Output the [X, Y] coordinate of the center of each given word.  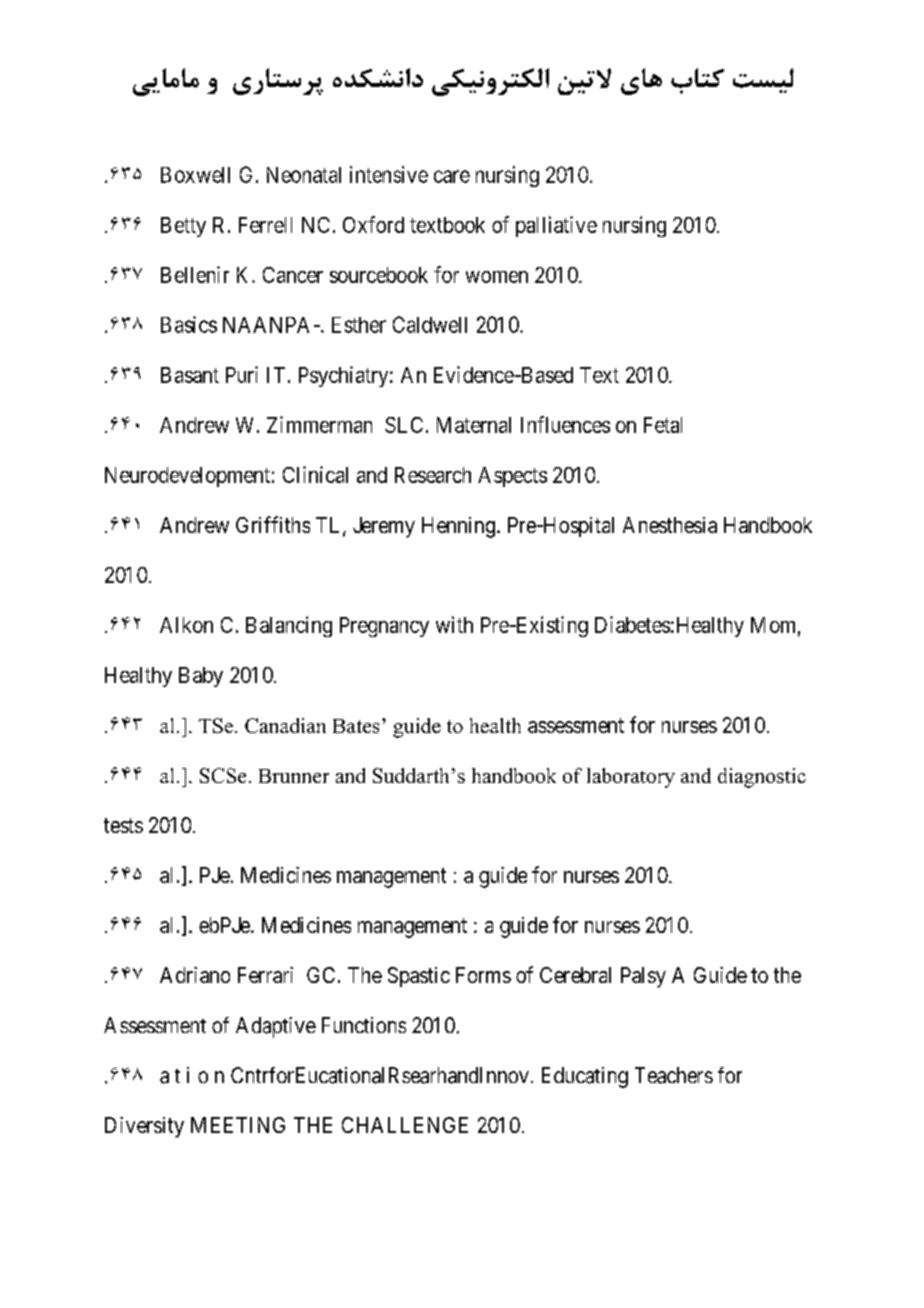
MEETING [238, 1125]
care [452, 176]
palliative [556, 226]
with [454, 624]
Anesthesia [670, 525]
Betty [183, 227]
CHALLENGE [405, 1125]
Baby [201, 677]
